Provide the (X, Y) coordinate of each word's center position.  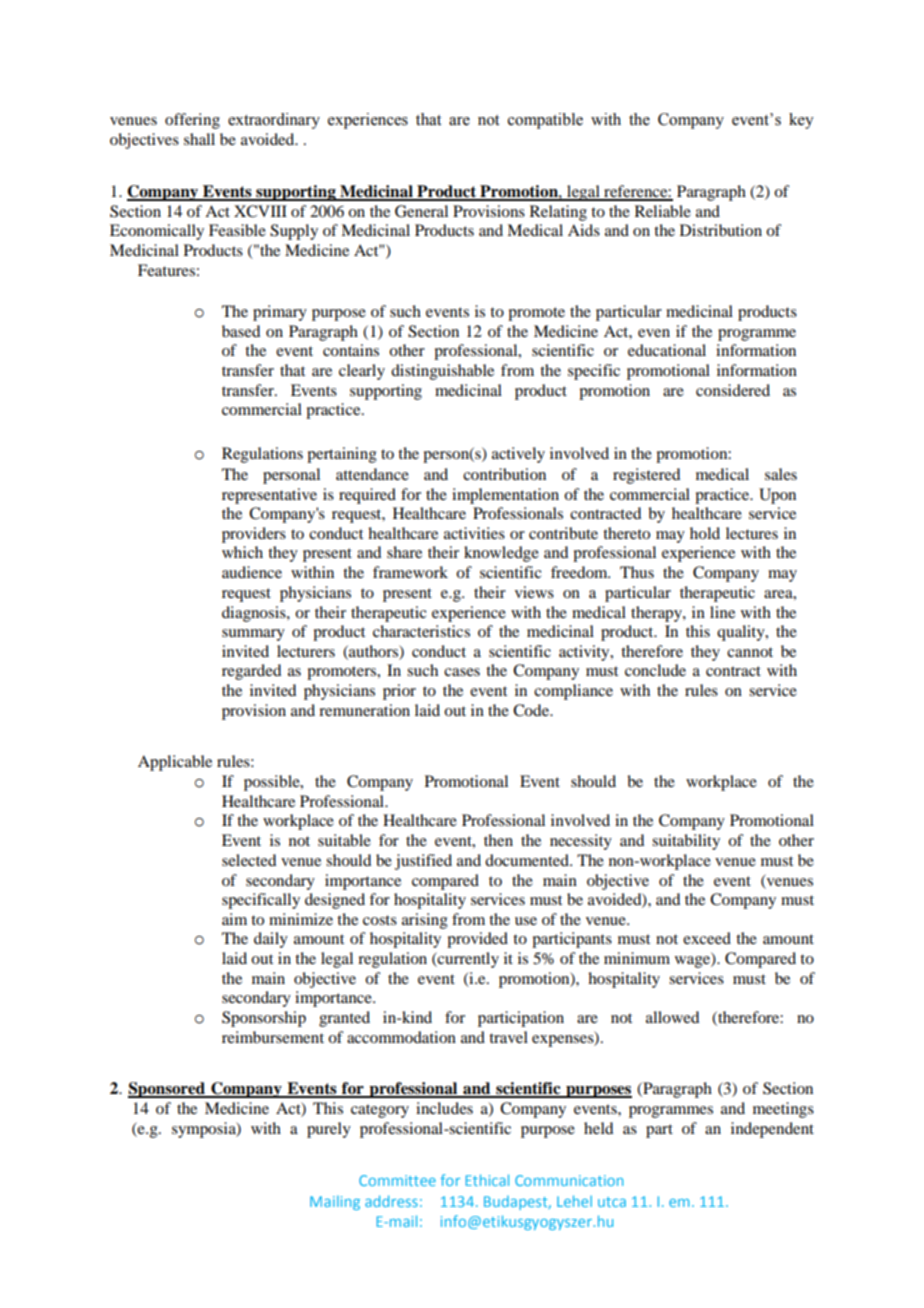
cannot (750, 652)
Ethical (487, 1180)
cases (462, 672)
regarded (251, 672)
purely (329, 1130)
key (801, 121)
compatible (545, 121)
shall (199, 139)
